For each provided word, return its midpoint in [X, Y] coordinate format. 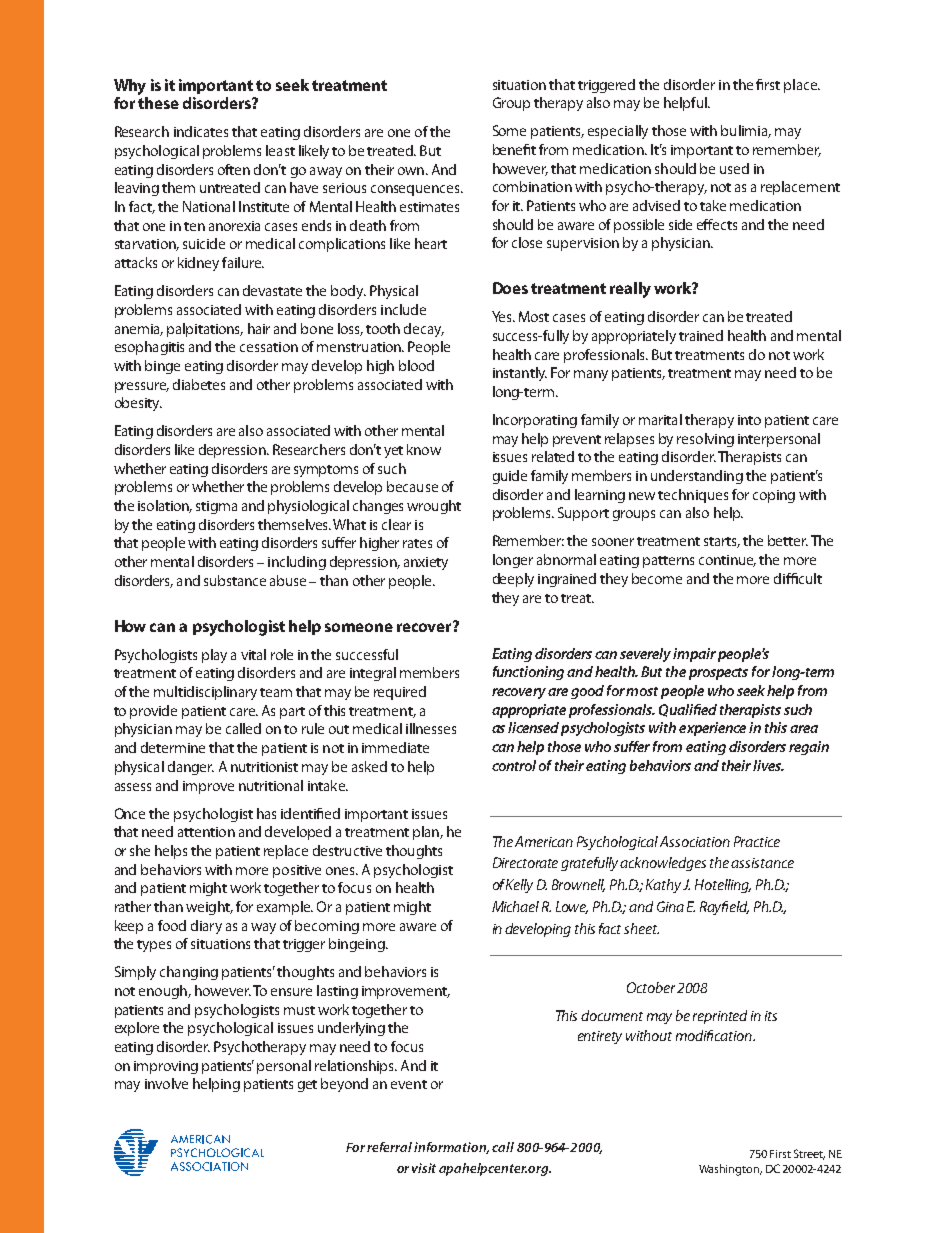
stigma [216, 507]
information [451, 1148]
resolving [705, 440]
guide [510, 477]
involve [166, 1083]
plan [427, 833]
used [734, 168]
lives [768, 765]
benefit [514, 149]
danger [191, 768]
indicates [201, 131]
